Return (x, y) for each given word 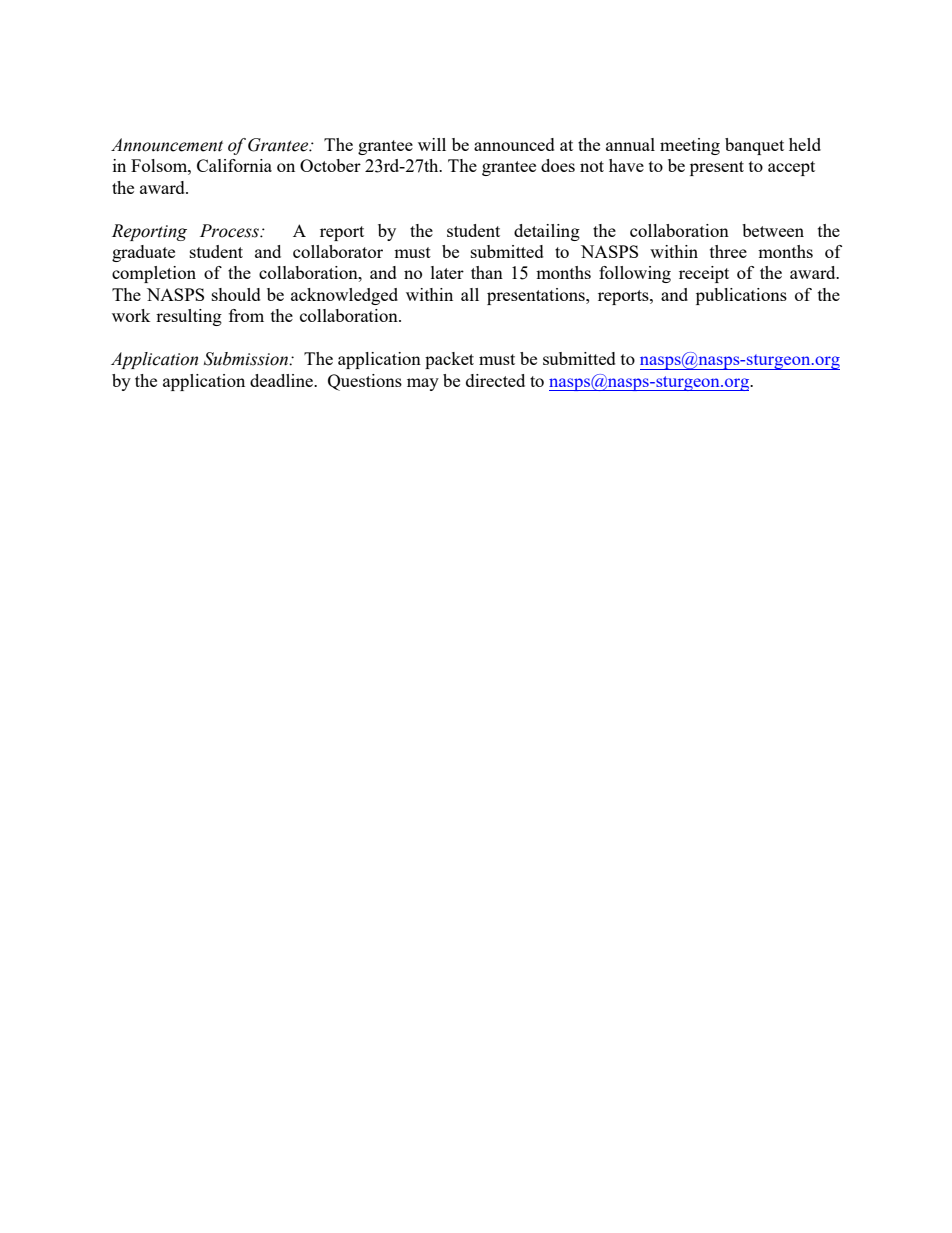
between (773, 230)
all (470, 294)
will (432, 144)
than (487, 272)
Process (230, 231)
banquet (754, 146)
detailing (547, 232)
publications (741, 296)
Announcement (167, 145)
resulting (189, 317)
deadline (282, 380)
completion (154, 274)
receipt (704, 274)
